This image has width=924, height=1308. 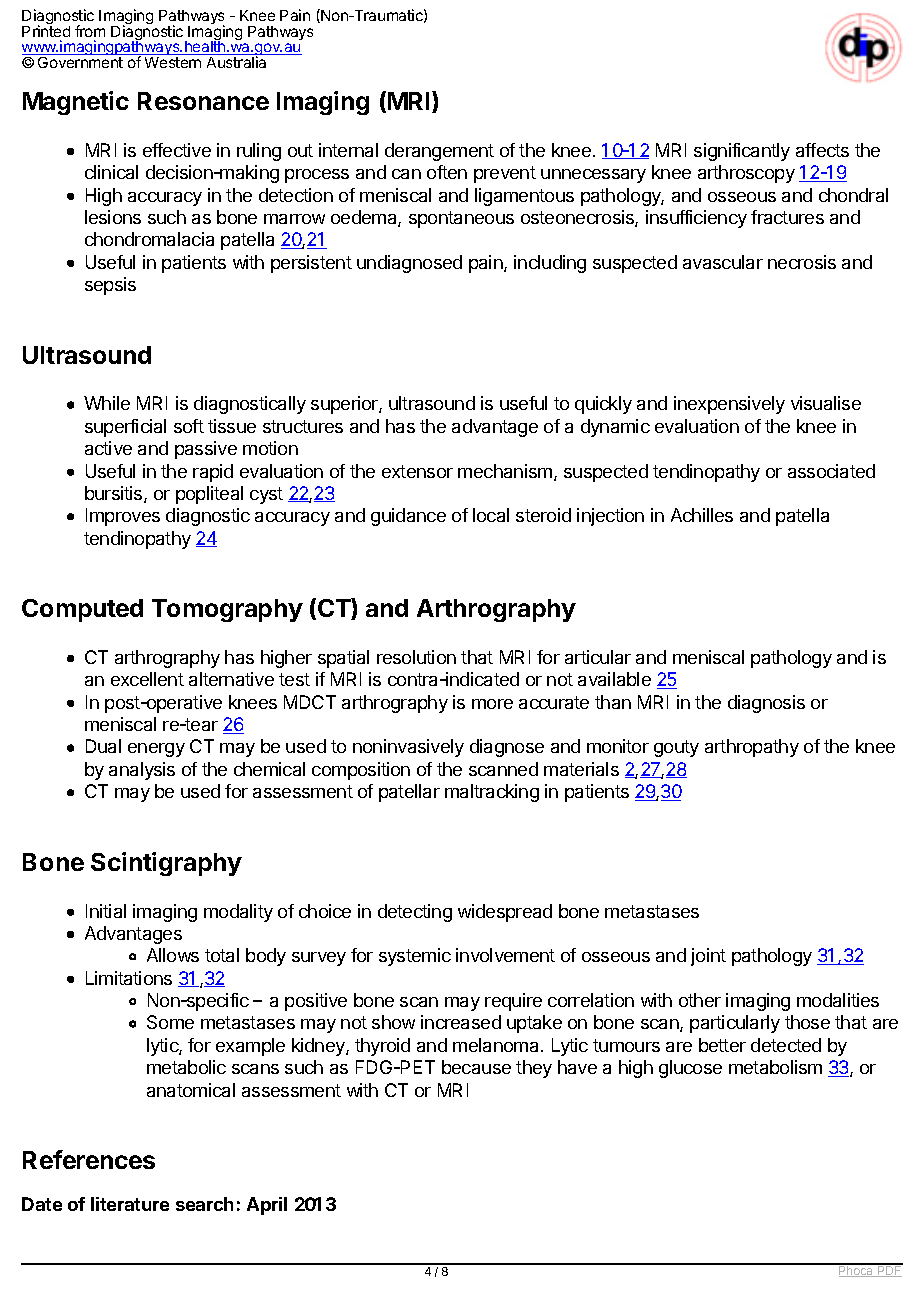 What do you see at coordinates (130, 1204) in the image?
I see `literature` at bounding box center [130, 1204].
